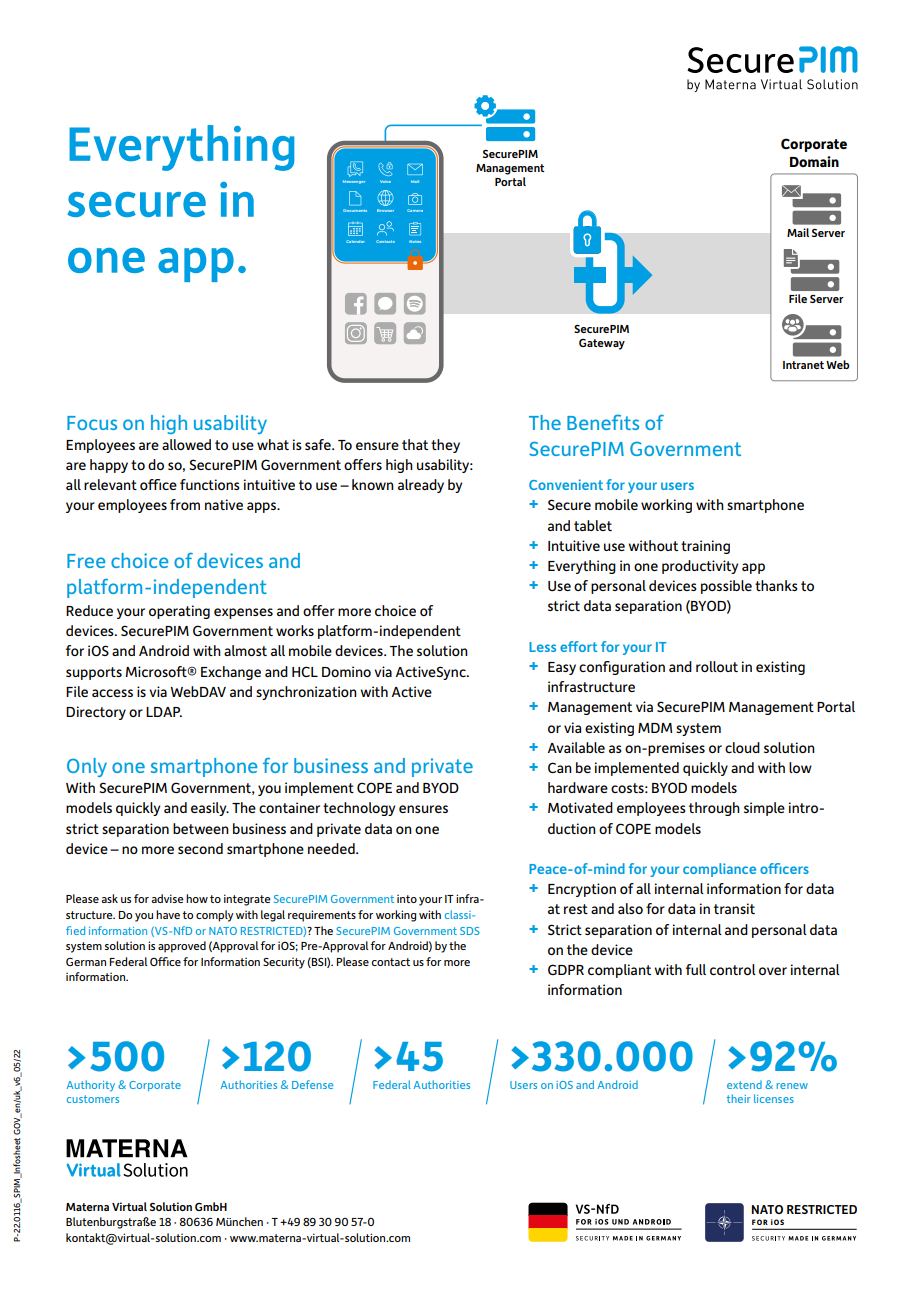 This screenshot has width=924, height=1308. Describe the element at coordinates (415, 210) in the screenshot. I see `Camera` at that location.
